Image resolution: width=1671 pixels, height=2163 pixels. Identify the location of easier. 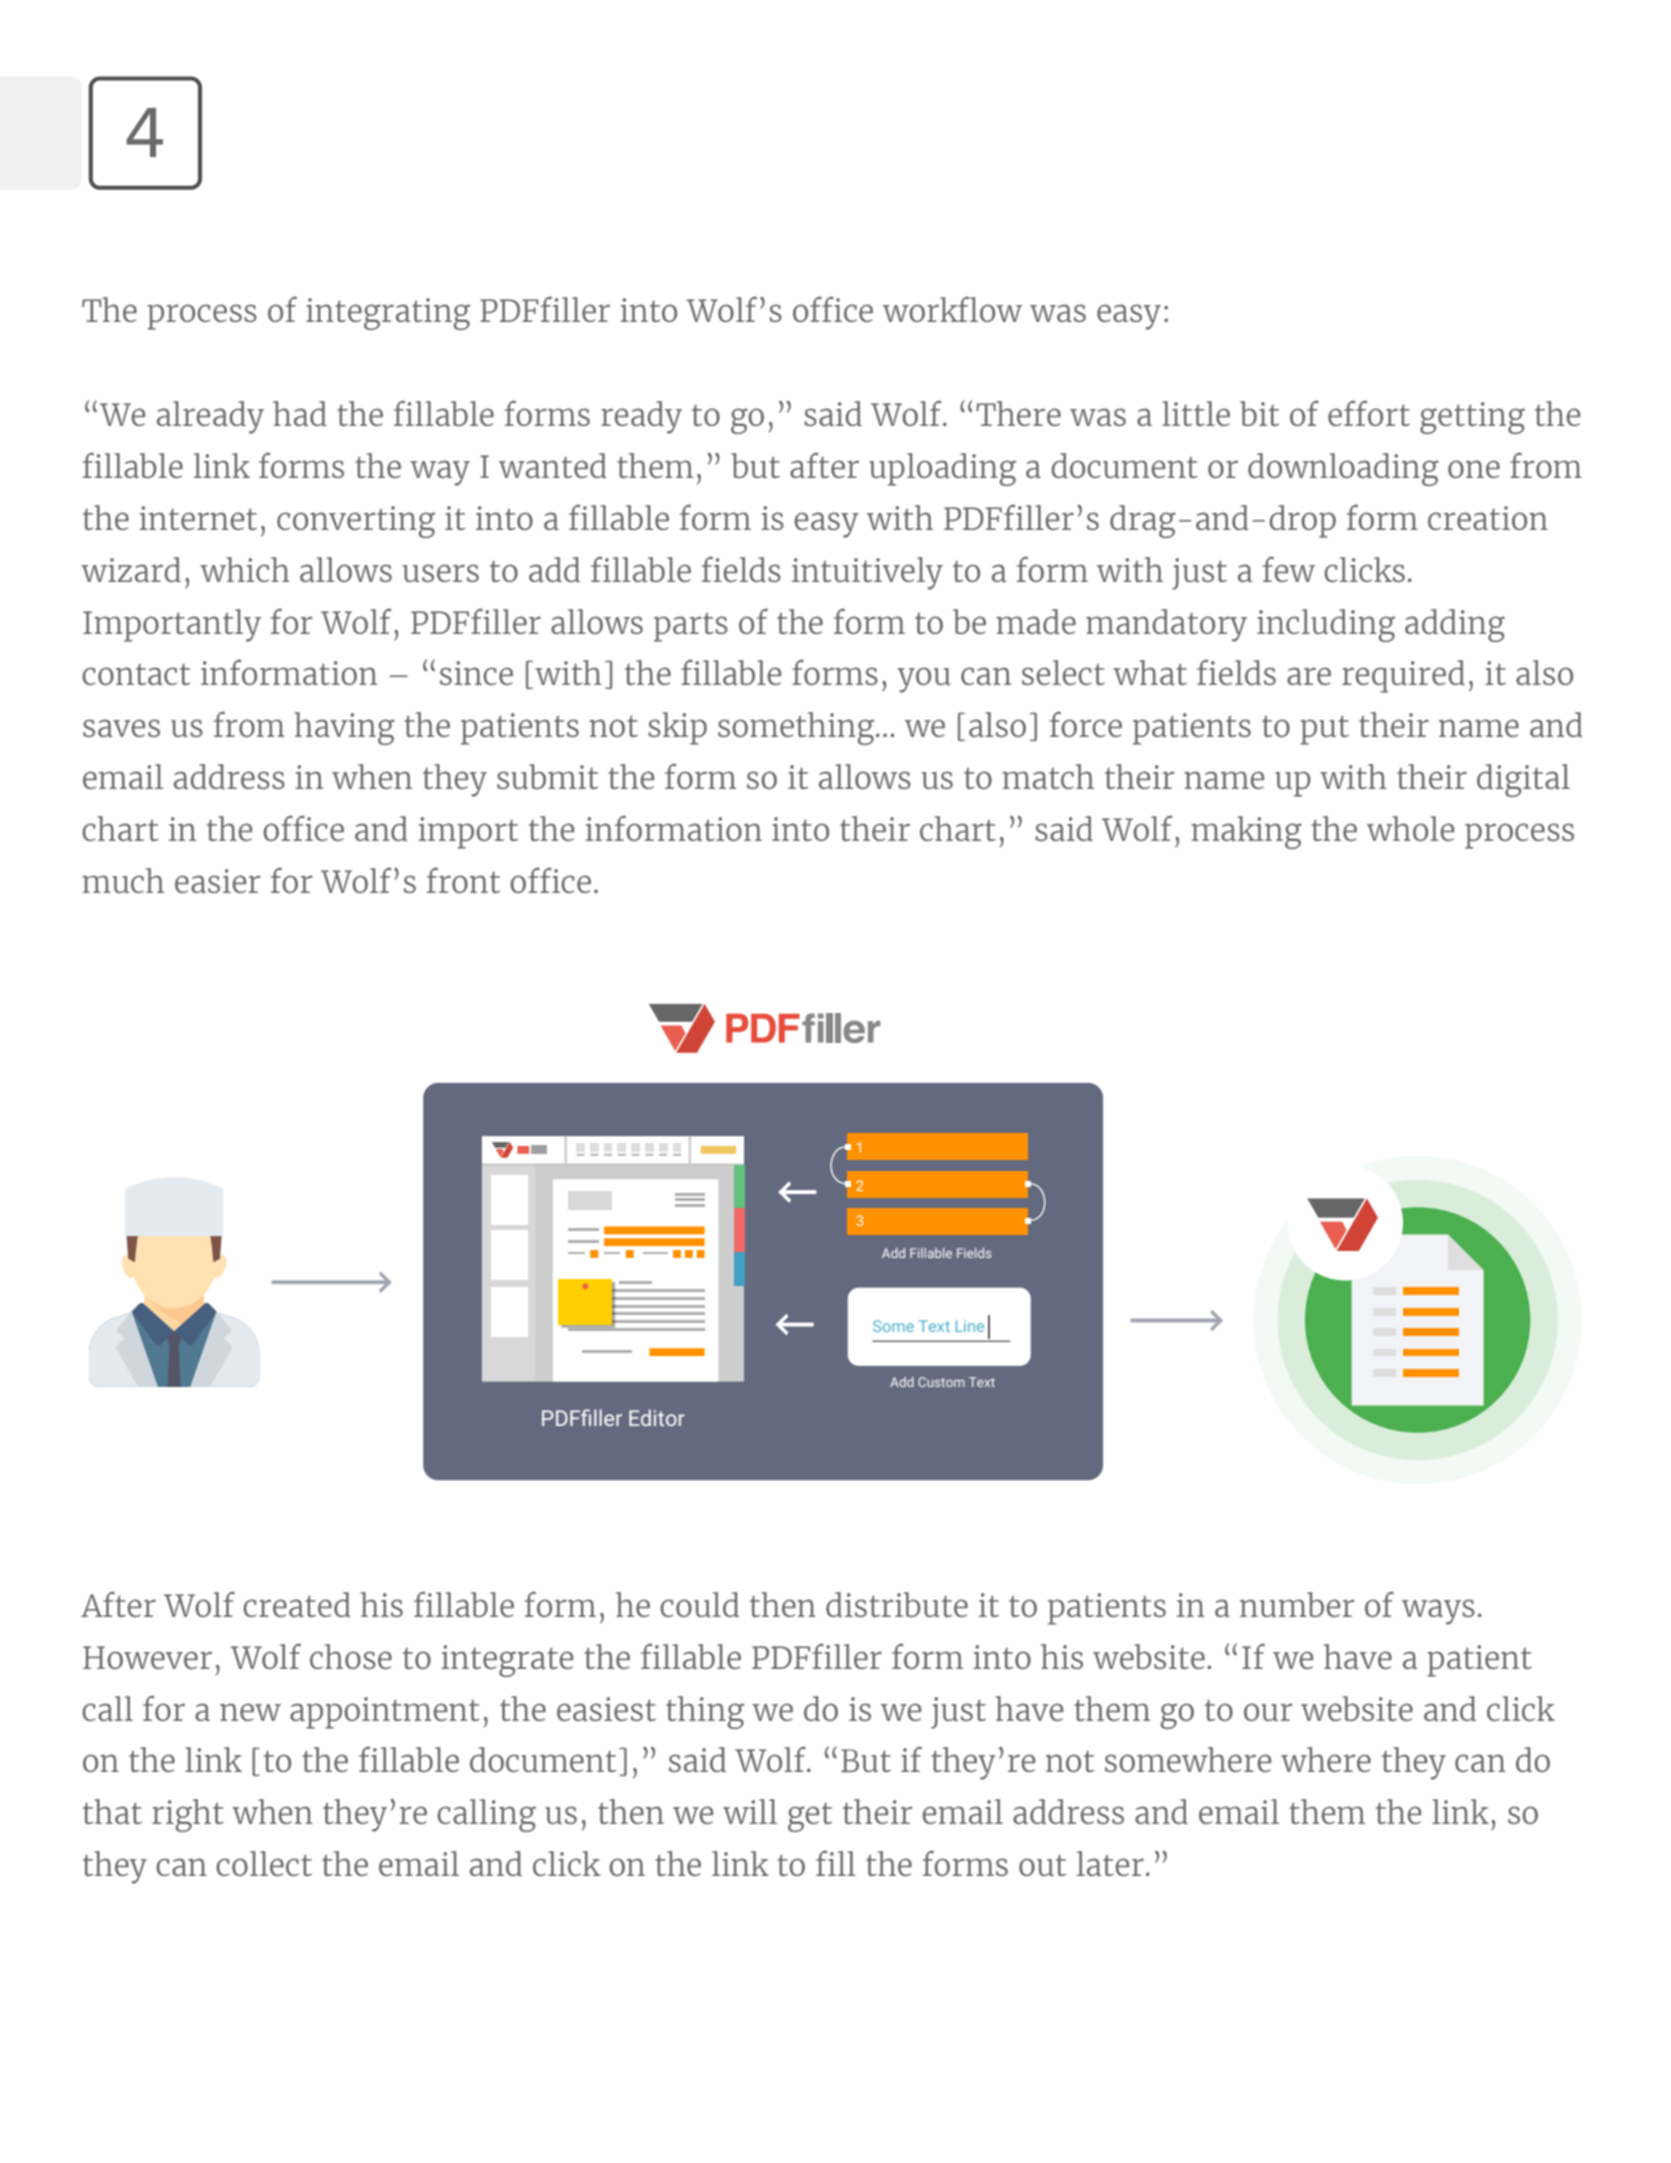
(217, 881).
